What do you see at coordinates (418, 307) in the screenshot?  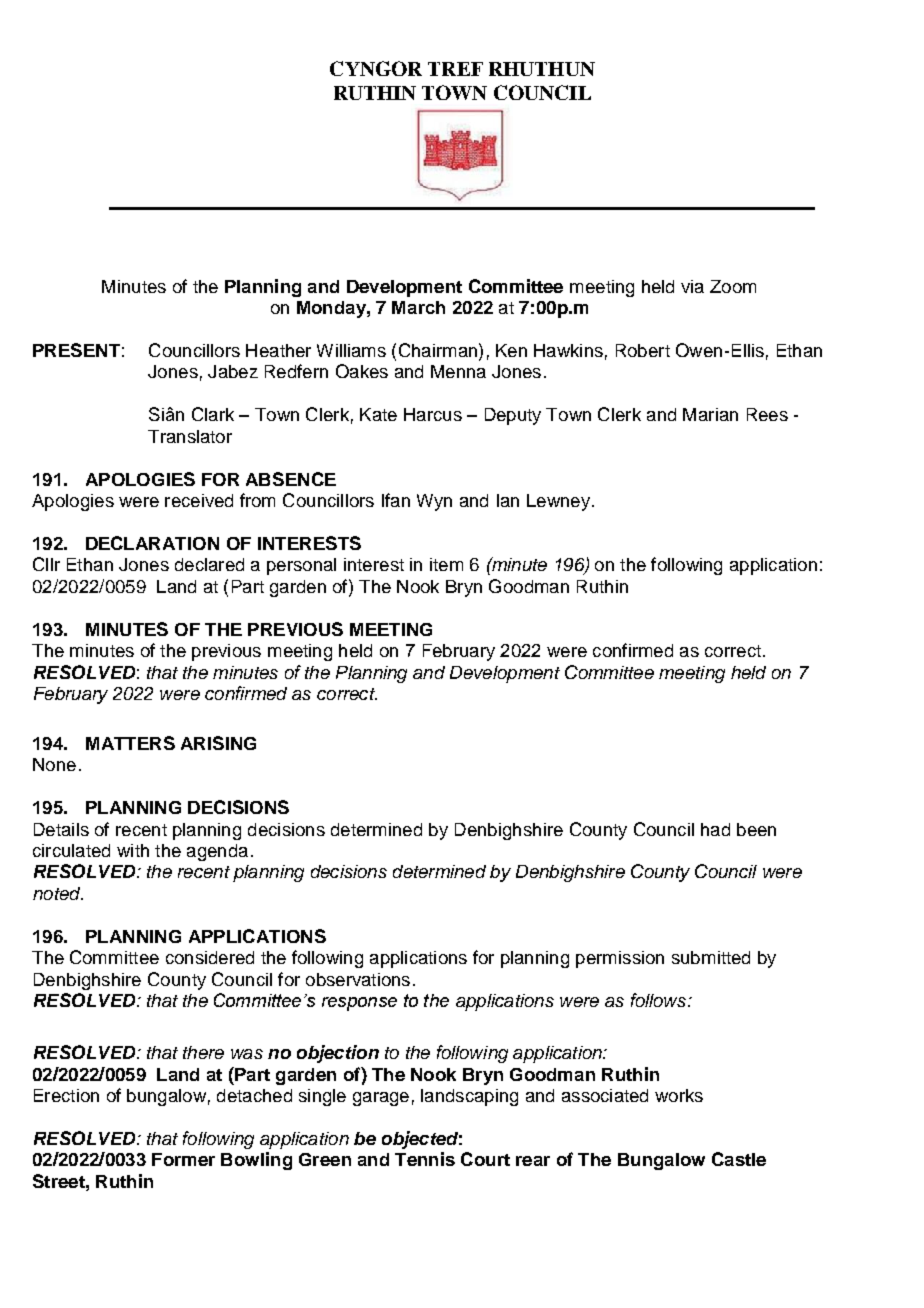 I see `March` at bounding box center [418, 307].
